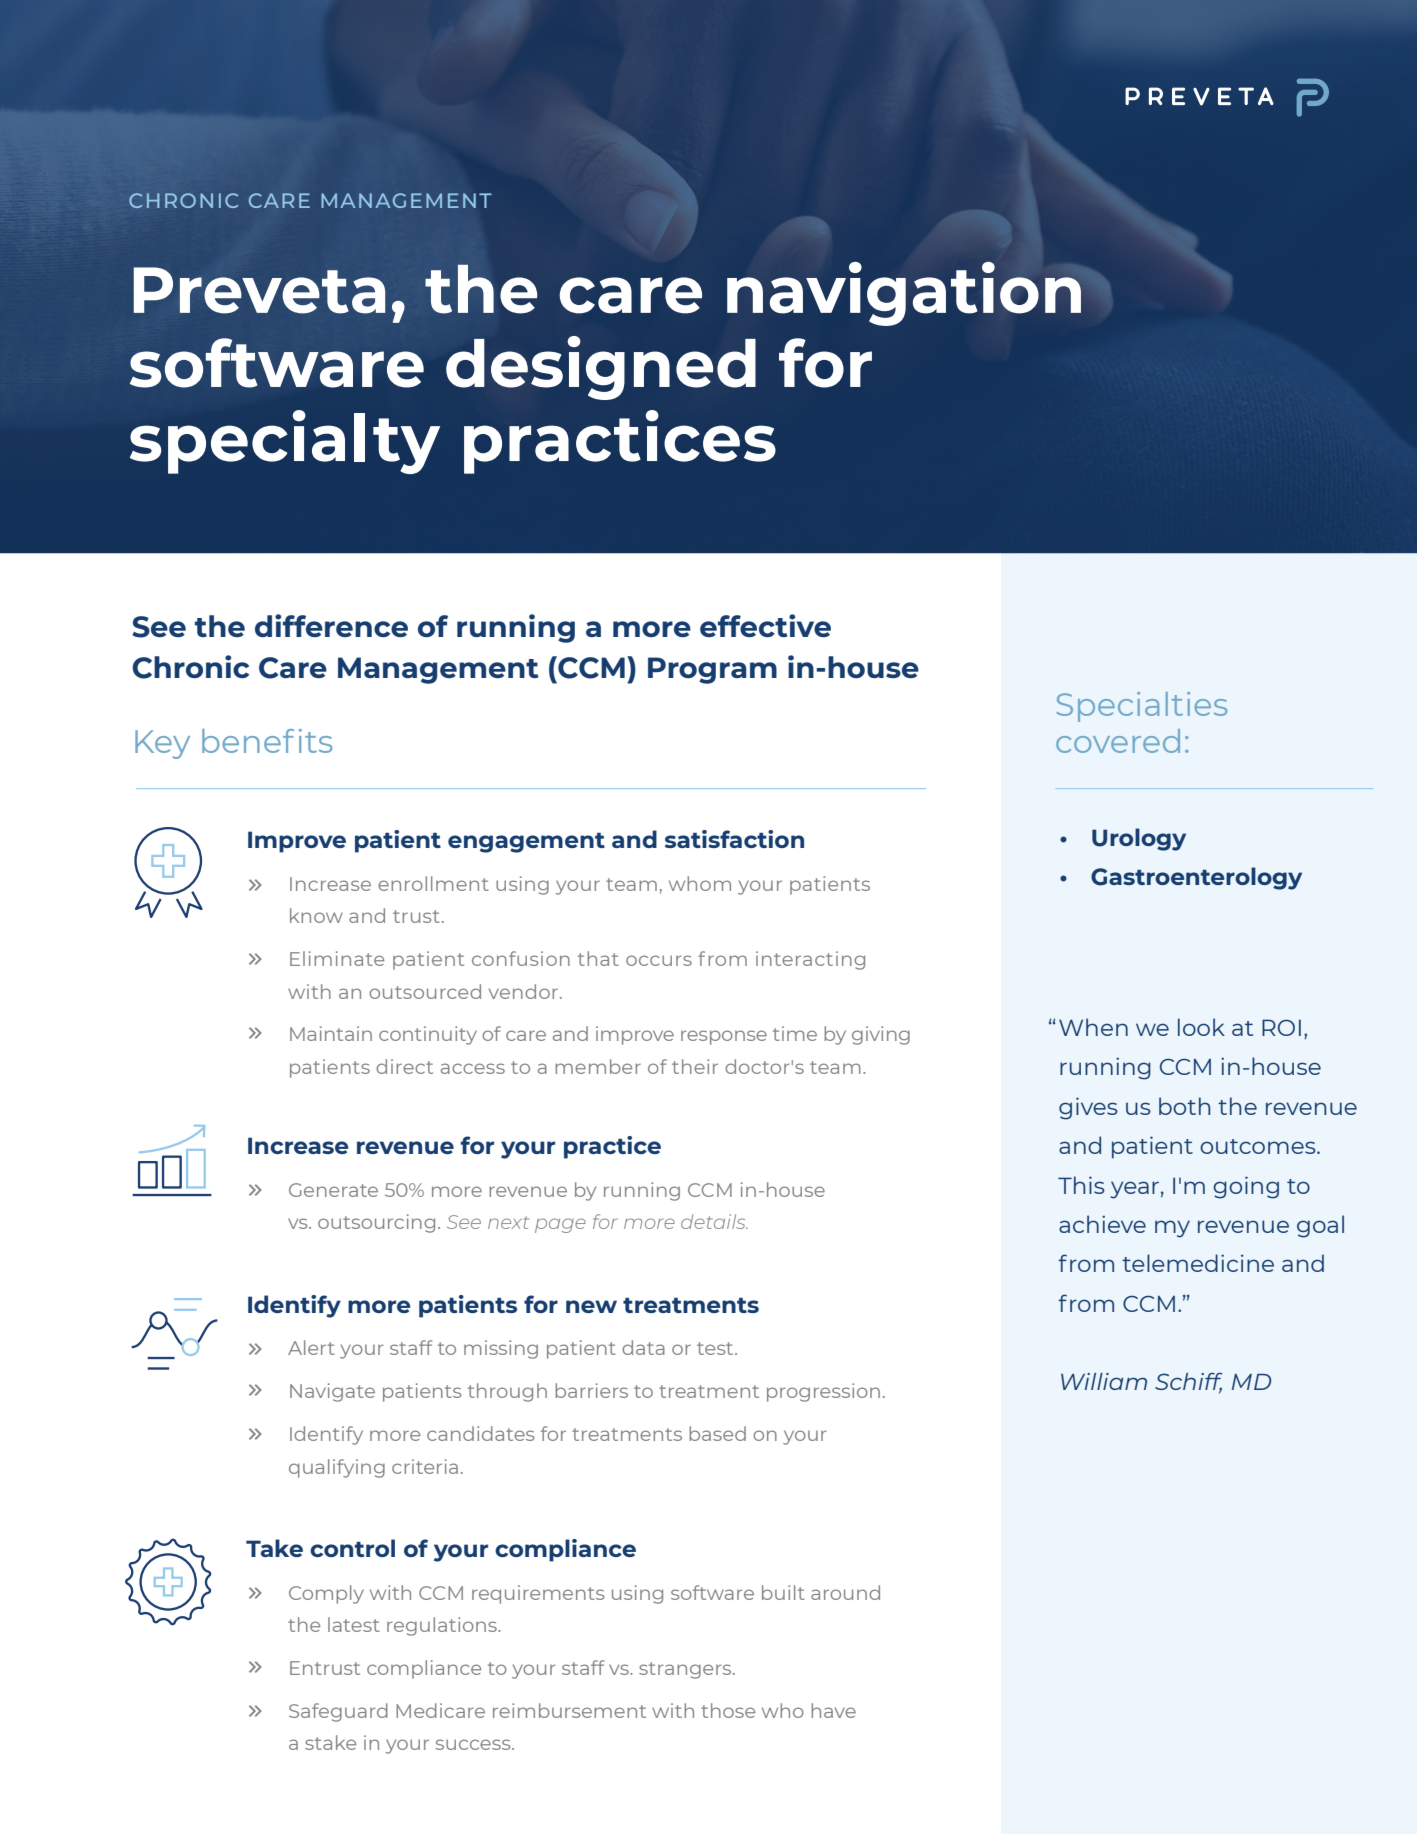 The width and height of the page is (1417, 1834). I want to click on designed, so click(601, 368).
